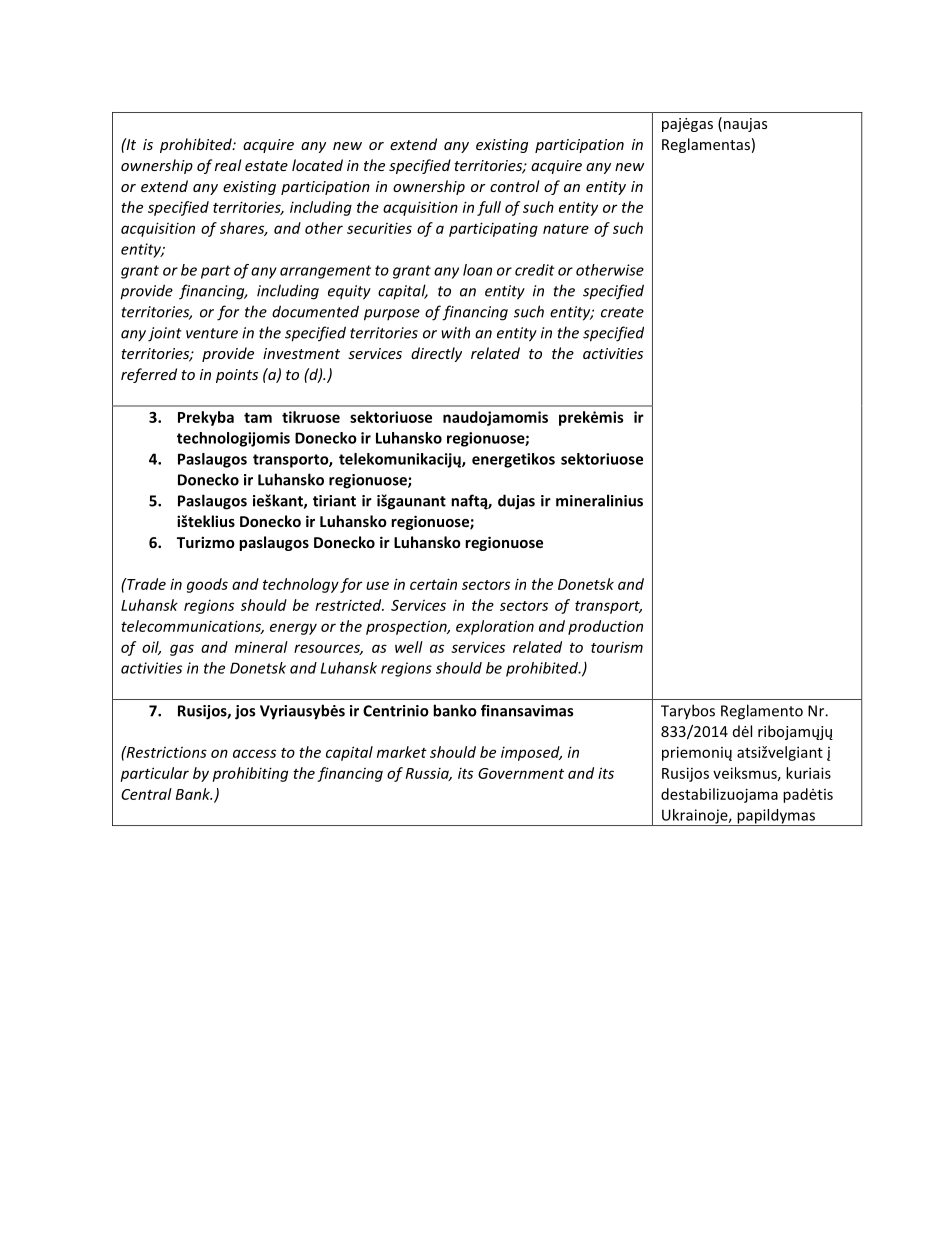  I want to click on market, so click(402, 752).
